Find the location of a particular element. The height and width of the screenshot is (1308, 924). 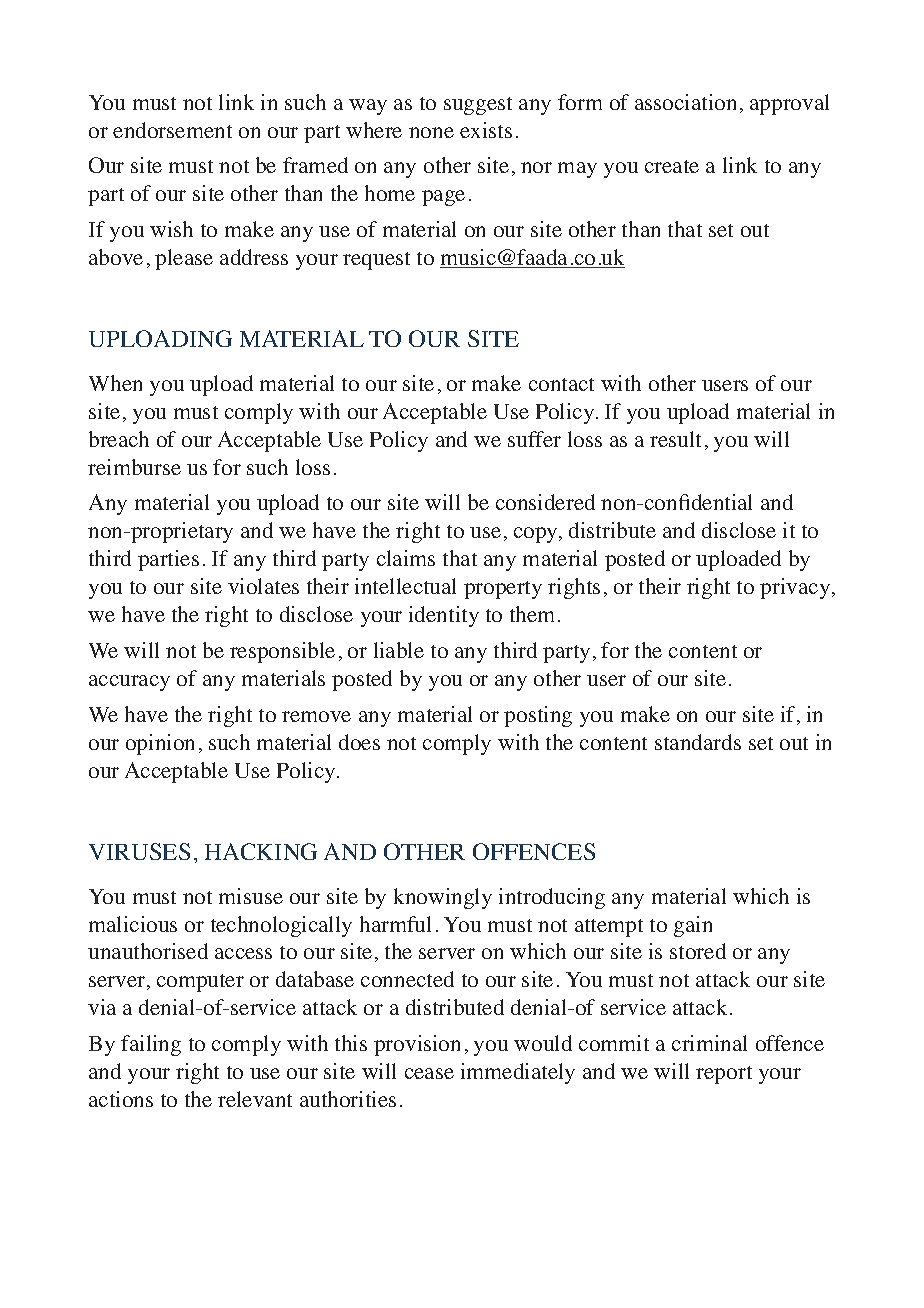

violates is located at coordinates (263, 586).
